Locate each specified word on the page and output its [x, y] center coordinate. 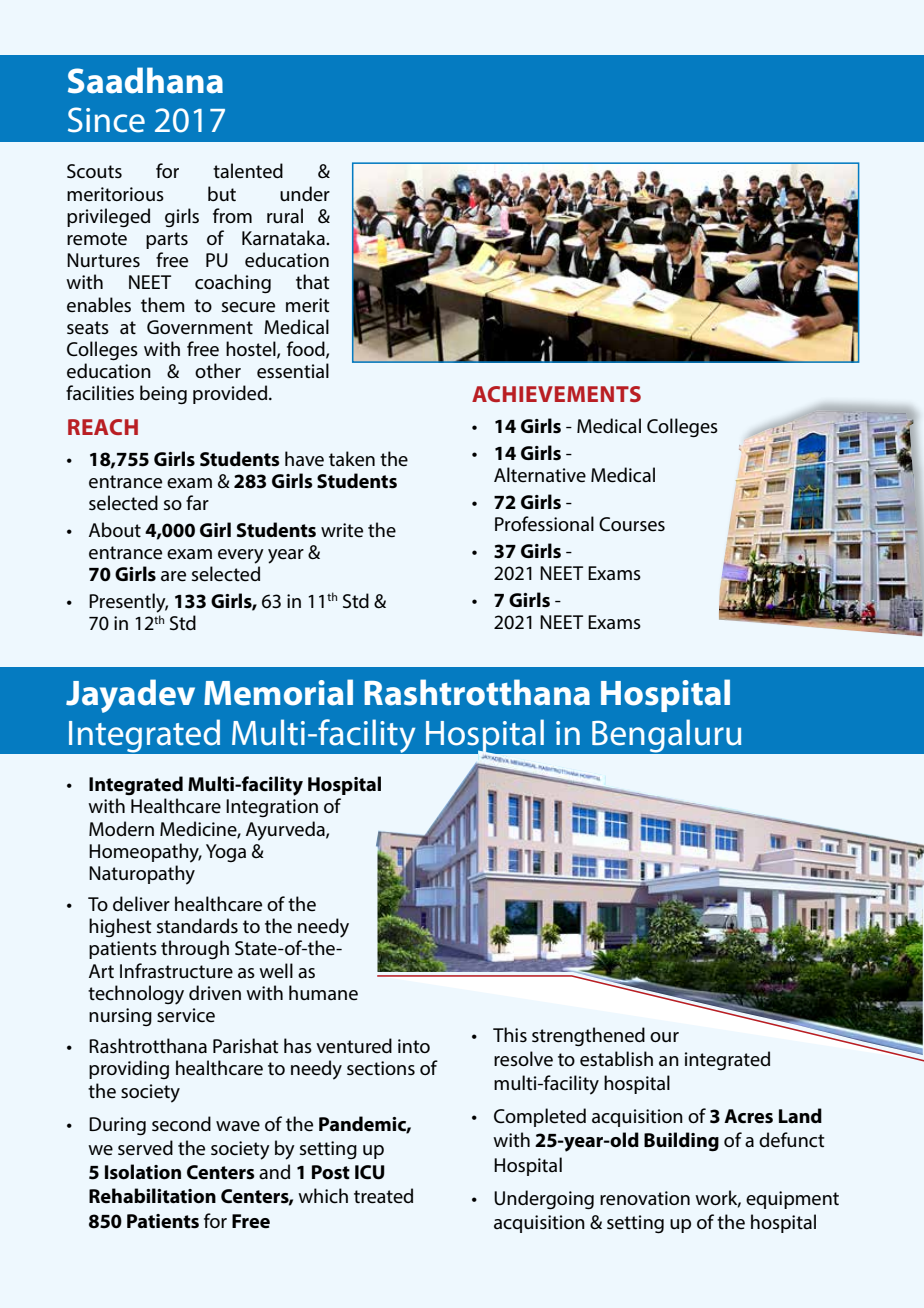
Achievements [556, 394]
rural [285, 216]
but [222, 193]
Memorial [278, 692]
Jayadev [130, 696]
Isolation [143, 1172]
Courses [632, 524]
